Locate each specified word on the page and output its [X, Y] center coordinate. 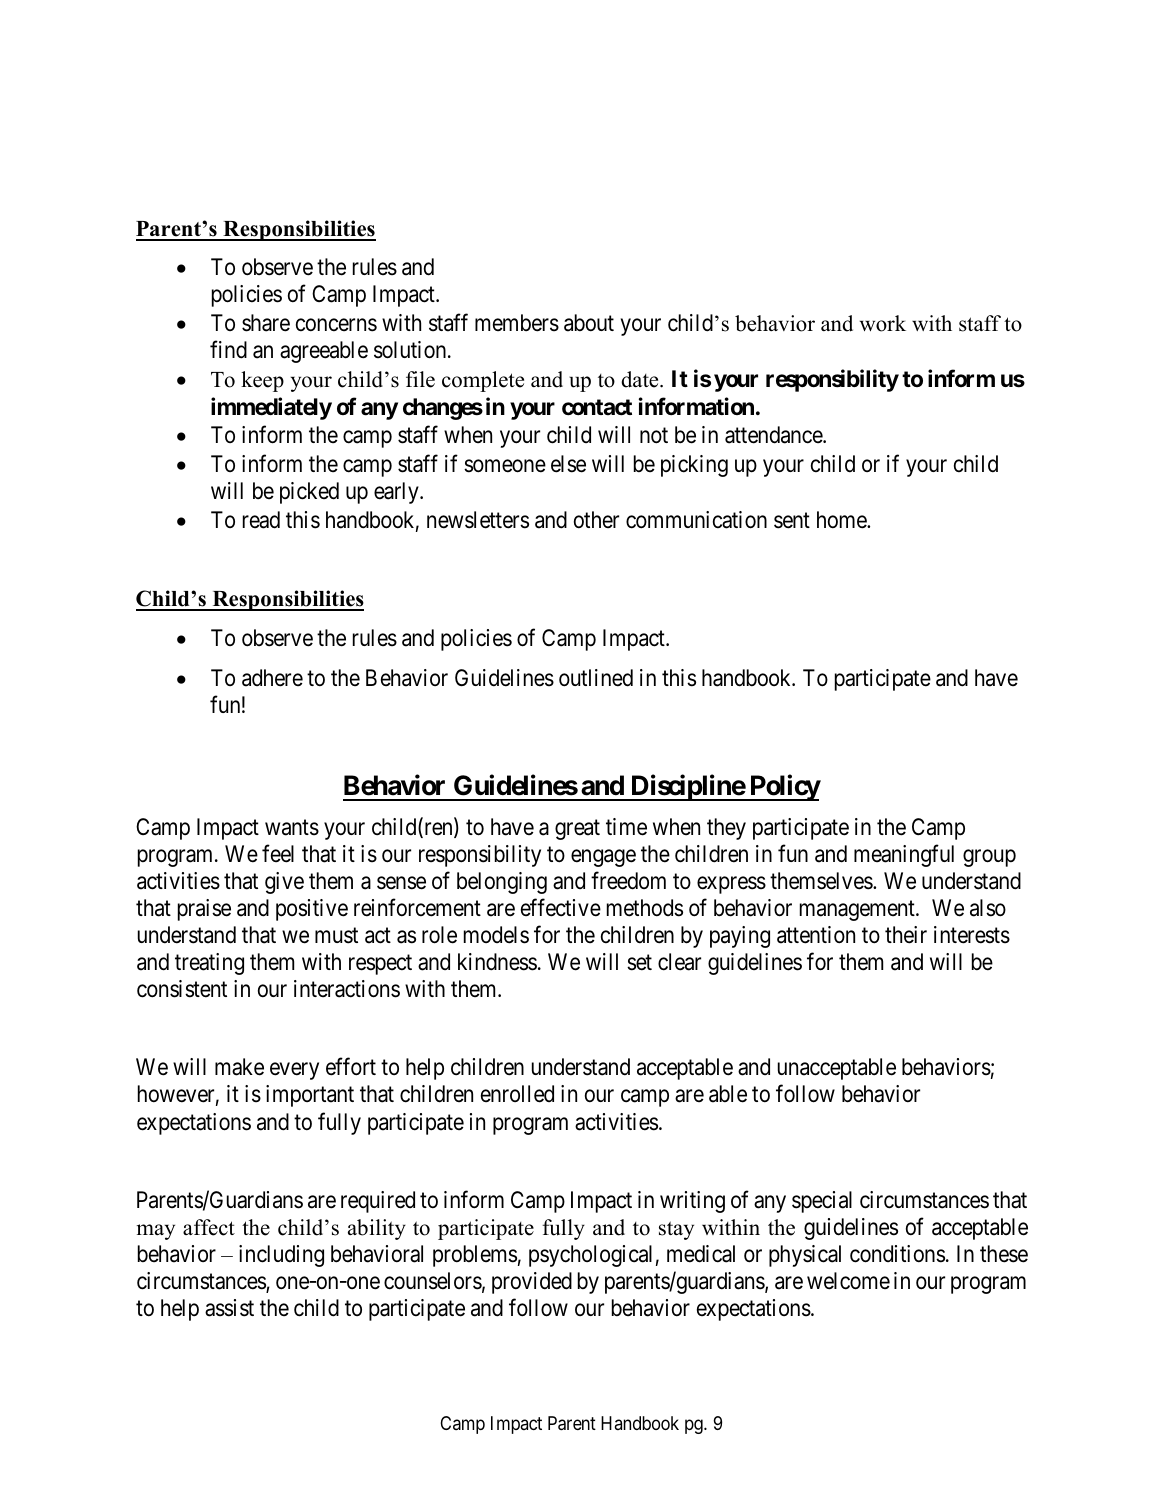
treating [209, 964]
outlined [596, 678]
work [883, 323]
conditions [897, 1254]
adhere [272, 678]
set [639, 963]
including [281, 1256]
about [589, 323]
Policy [784, 788]
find [228, 350]
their [906, 935]
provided [532, 1283]
